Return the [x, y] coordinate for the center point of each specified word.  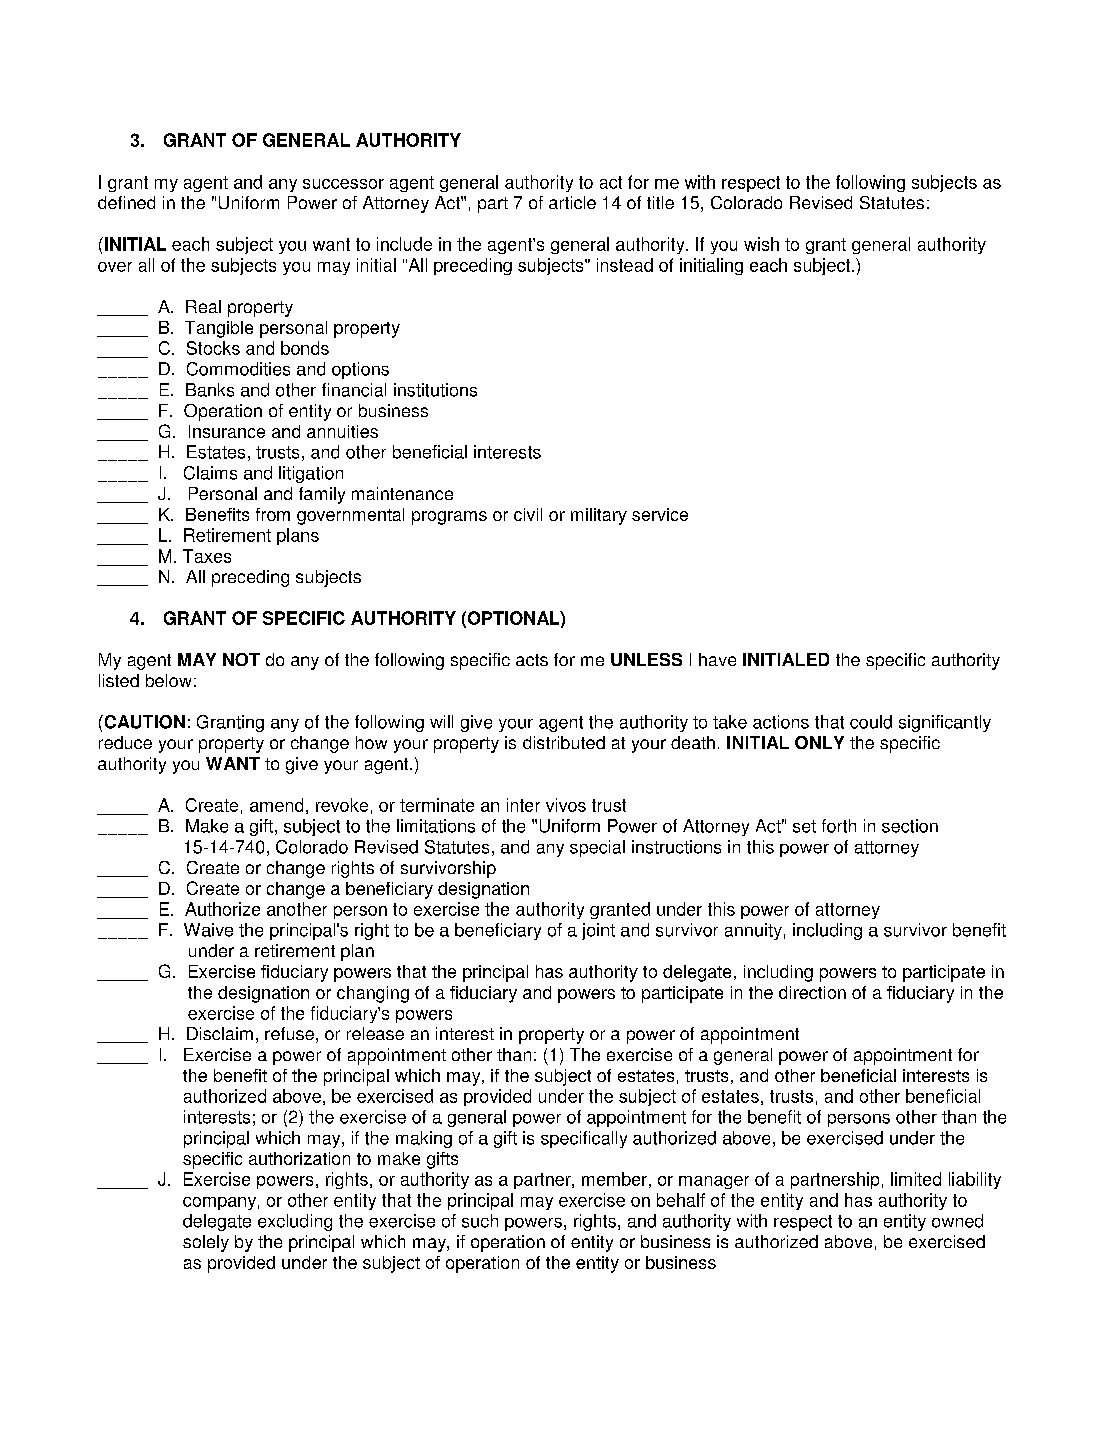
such [480, 1221]
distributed [564, 742]
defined [126, 202]
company [219, 1203]
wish [761, 244]
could [871, 722]
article [572, 202]
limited [916, 1179]
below [168, 680]
